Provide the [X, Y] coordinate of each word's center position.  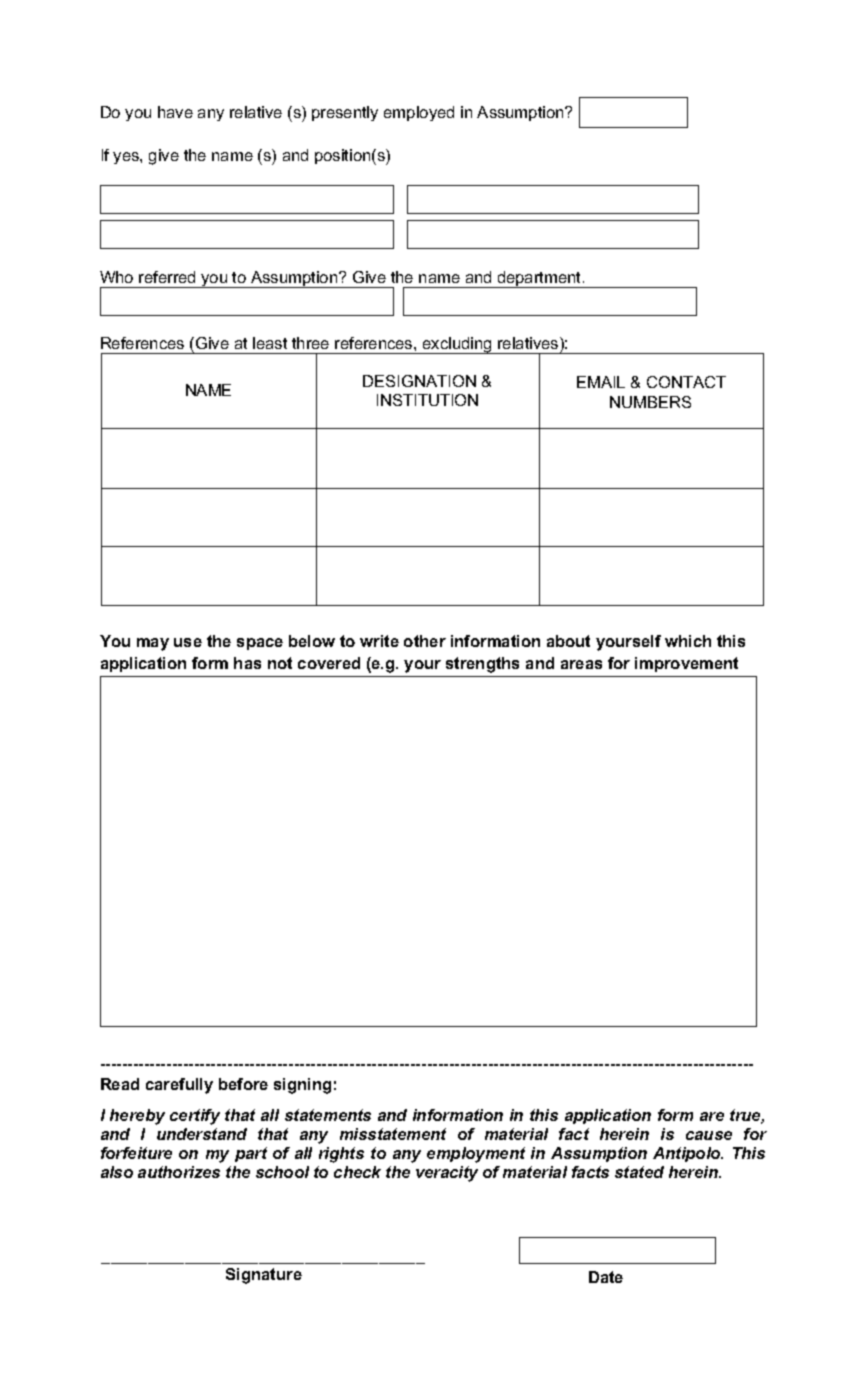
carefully [179, 1086]
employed [419, 113]
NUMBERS [650, 402]
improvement [686, 664]
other [425, 641]
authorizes [179, 1172]
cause [709, 1135]
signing [302, 1086]
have [175, 112]
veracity [447, 1174]
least [270, 343]
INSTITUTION [427, 400]
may [153, 644]
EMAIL [601, 382]
